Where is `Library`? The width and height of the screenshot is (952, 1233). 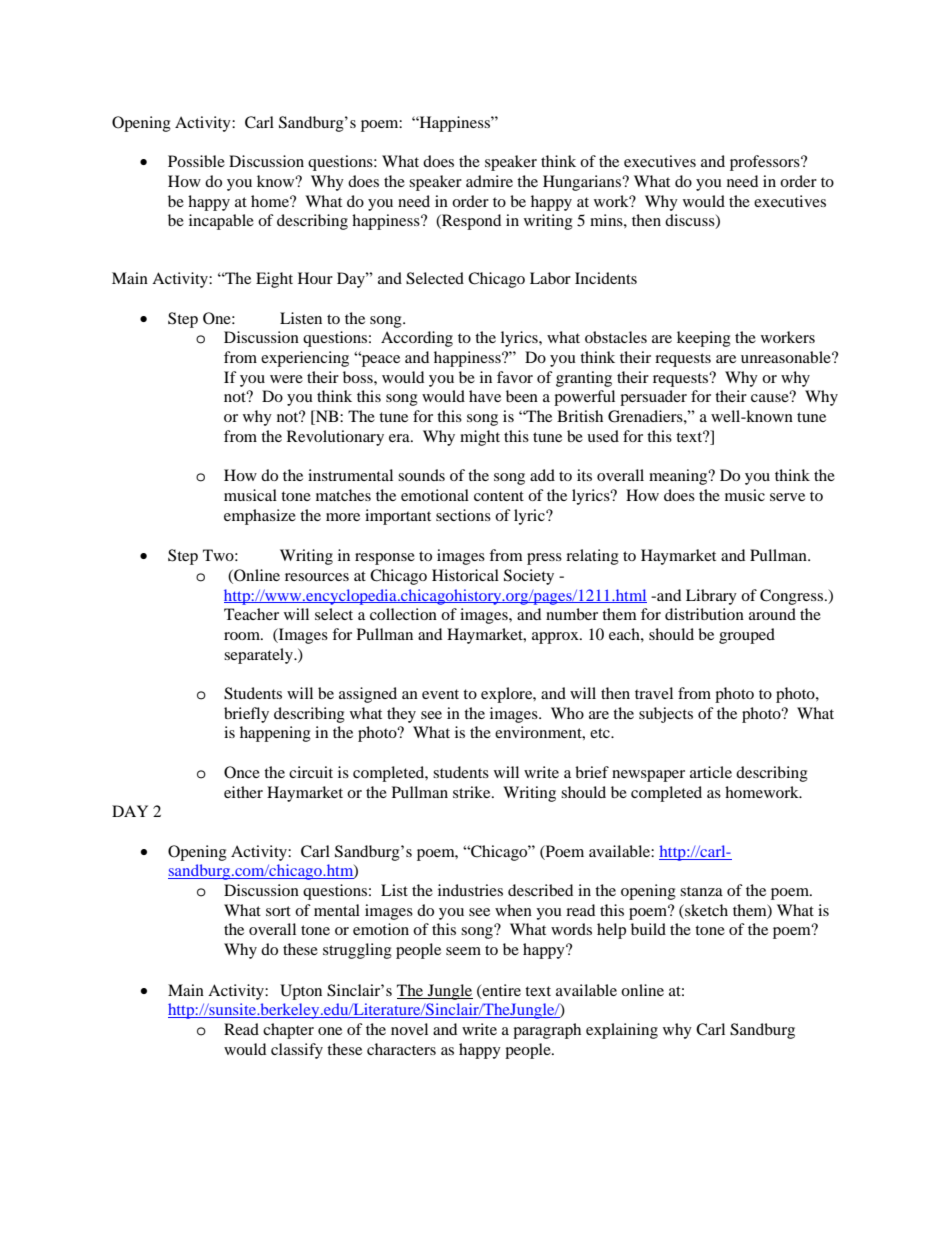
Library is located at coordinates (711, 597).
